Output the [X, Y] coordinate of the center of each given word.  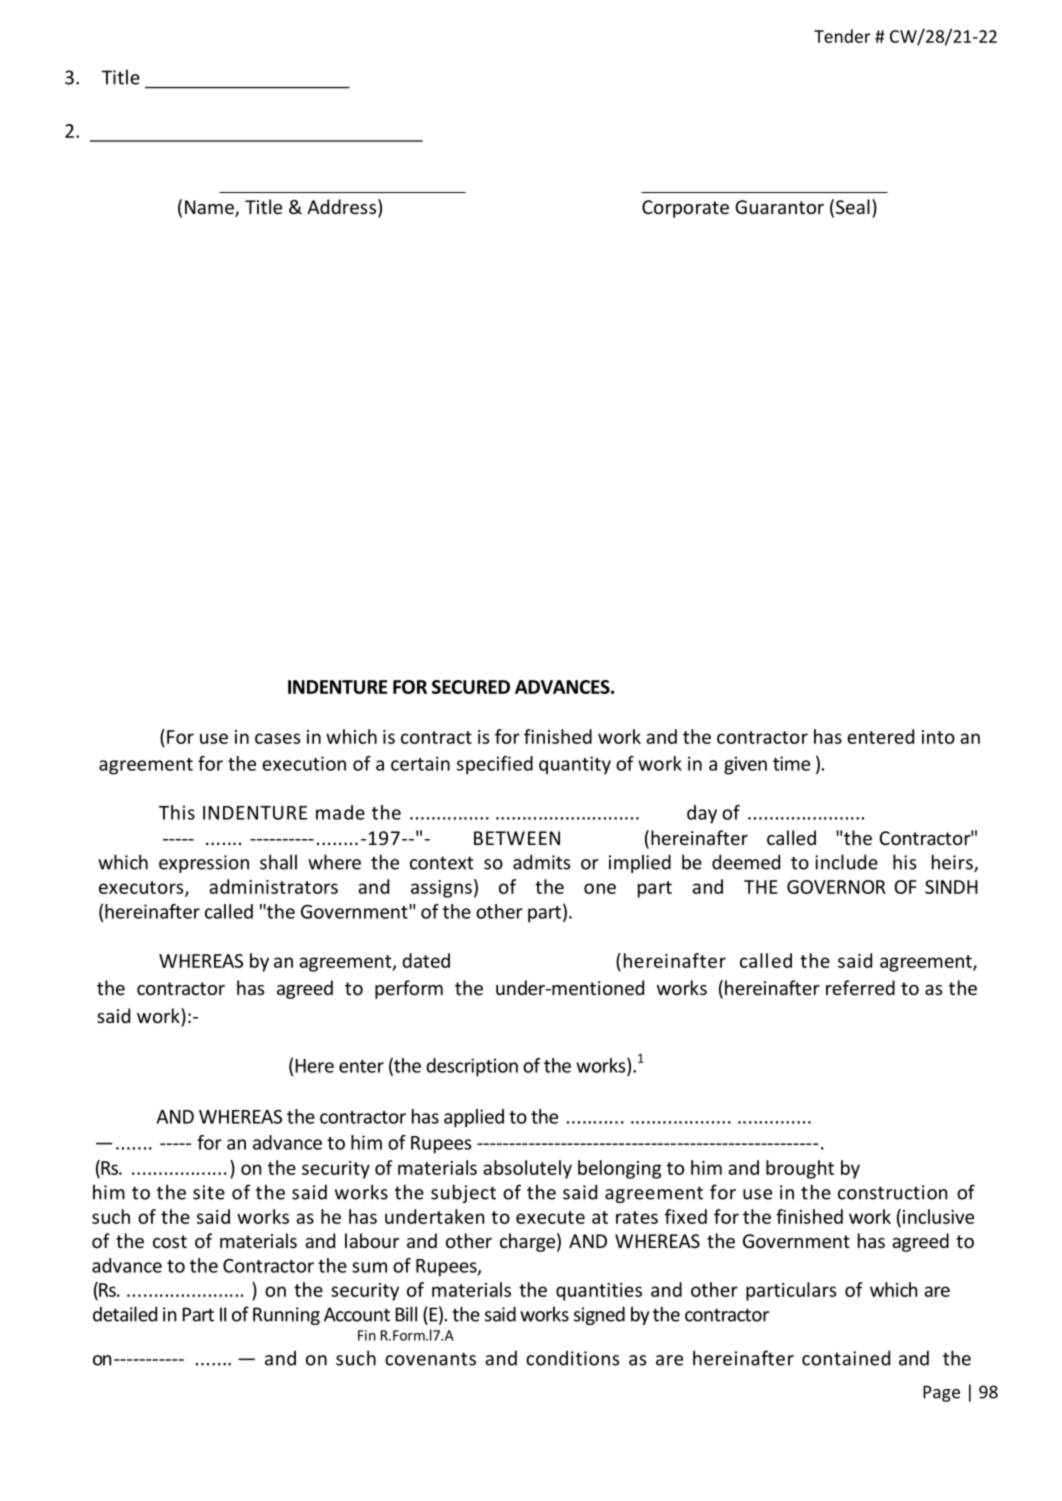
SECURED [471, 687]
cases [277, 738]
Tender [842, 36]
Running [286, 1316]
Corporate [685, 209]
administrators [273, 886]
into [938, 737]
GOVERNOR [836, 887]
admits [542, 862]
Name [210, 208]
